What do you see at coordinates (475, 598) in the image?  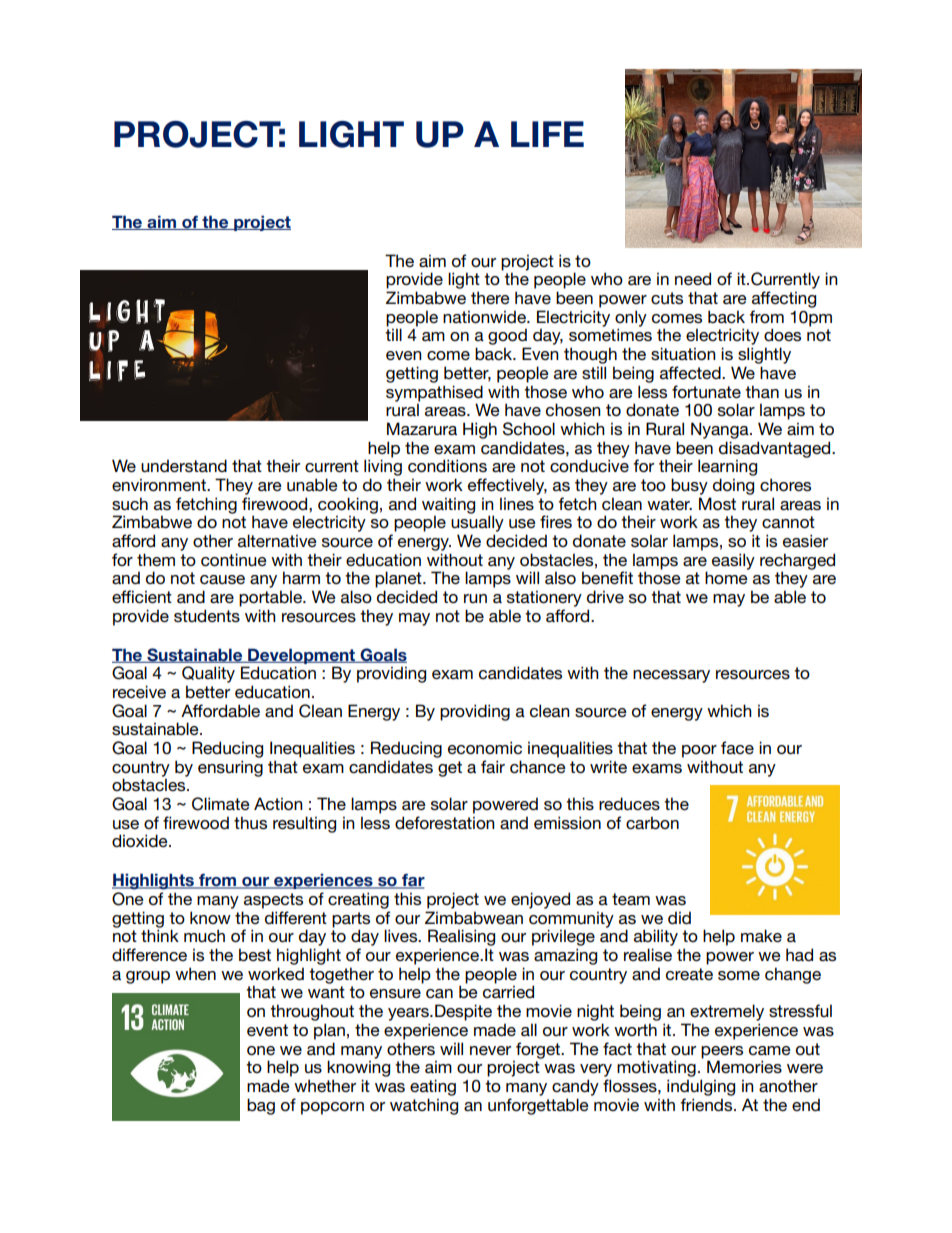 I see `run` at bounding box center [475, 598].
